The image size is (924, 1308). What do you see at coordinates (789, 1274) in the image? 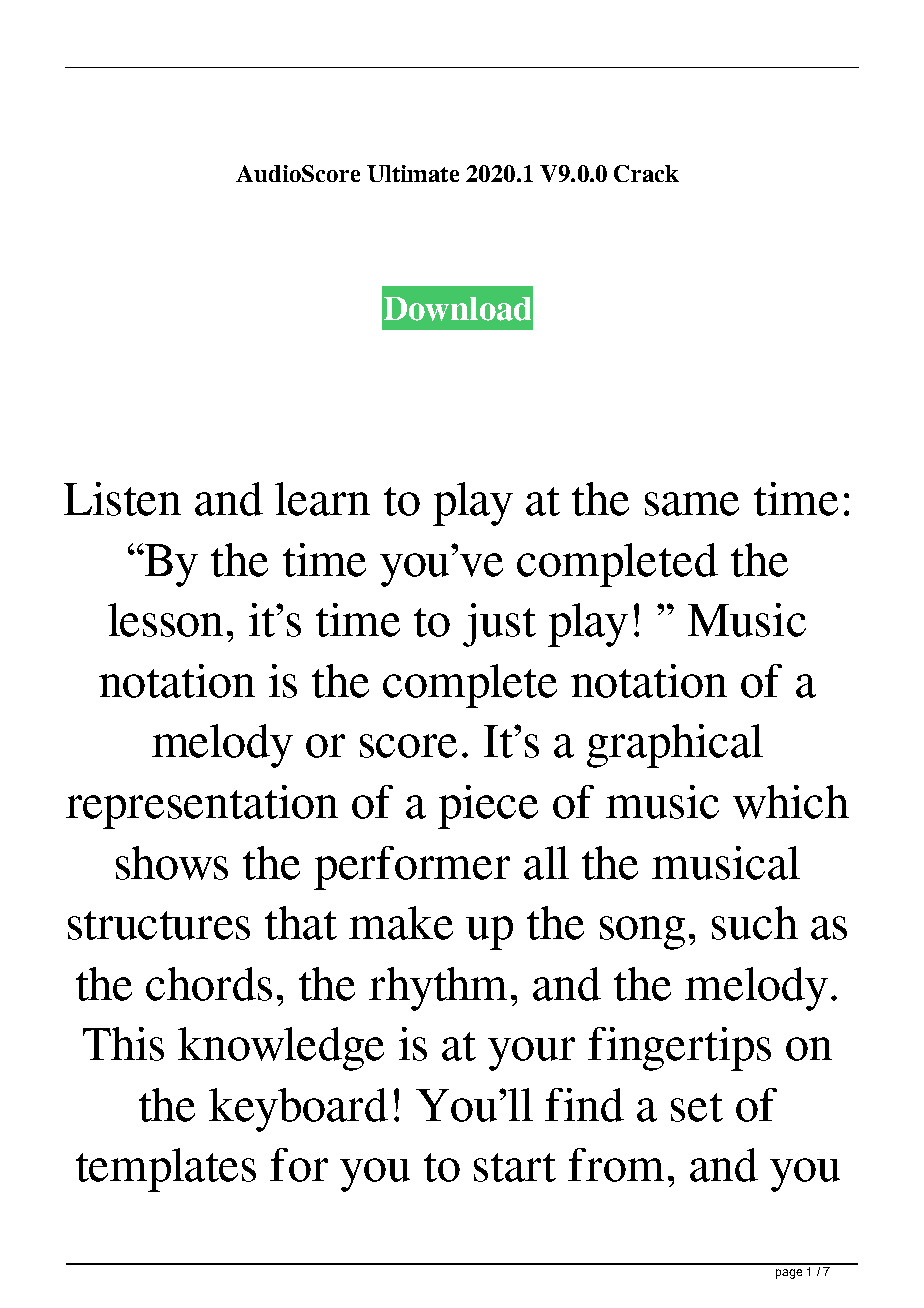
I see `page` at bounding box center [789, 1274].
